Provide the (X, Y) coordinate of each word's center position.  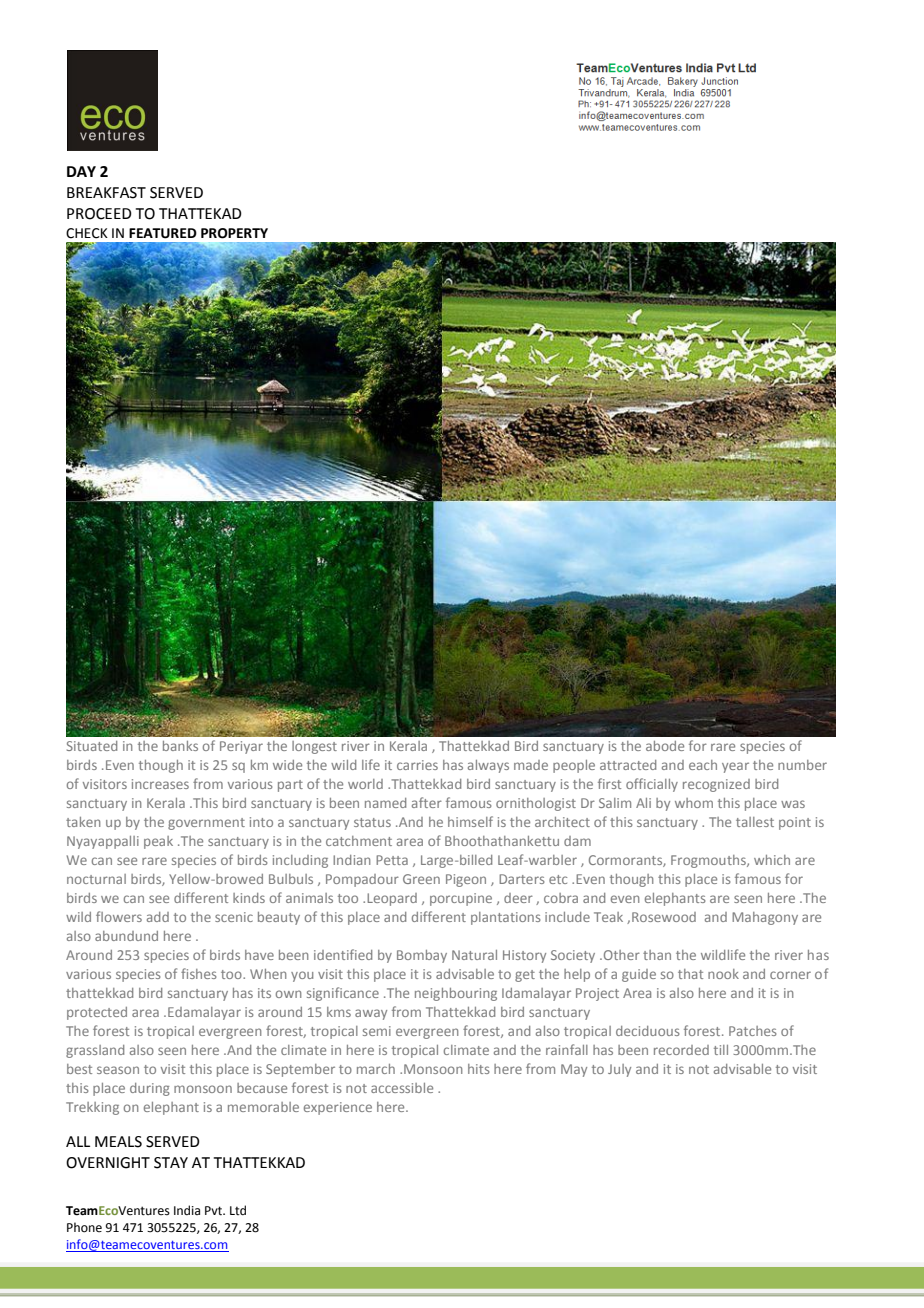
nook (723, 974)
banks (180, 746)
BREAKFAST (106, 193)
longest (314, 747)
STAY (171, 1163)
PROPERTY (234, 233)
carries (417, 765)
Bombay (422, 956)
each (703, 765)
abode (665, 746)
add (158, 917)
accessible (402, 1088)
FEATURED (163, 233)
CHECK (87, 233)
